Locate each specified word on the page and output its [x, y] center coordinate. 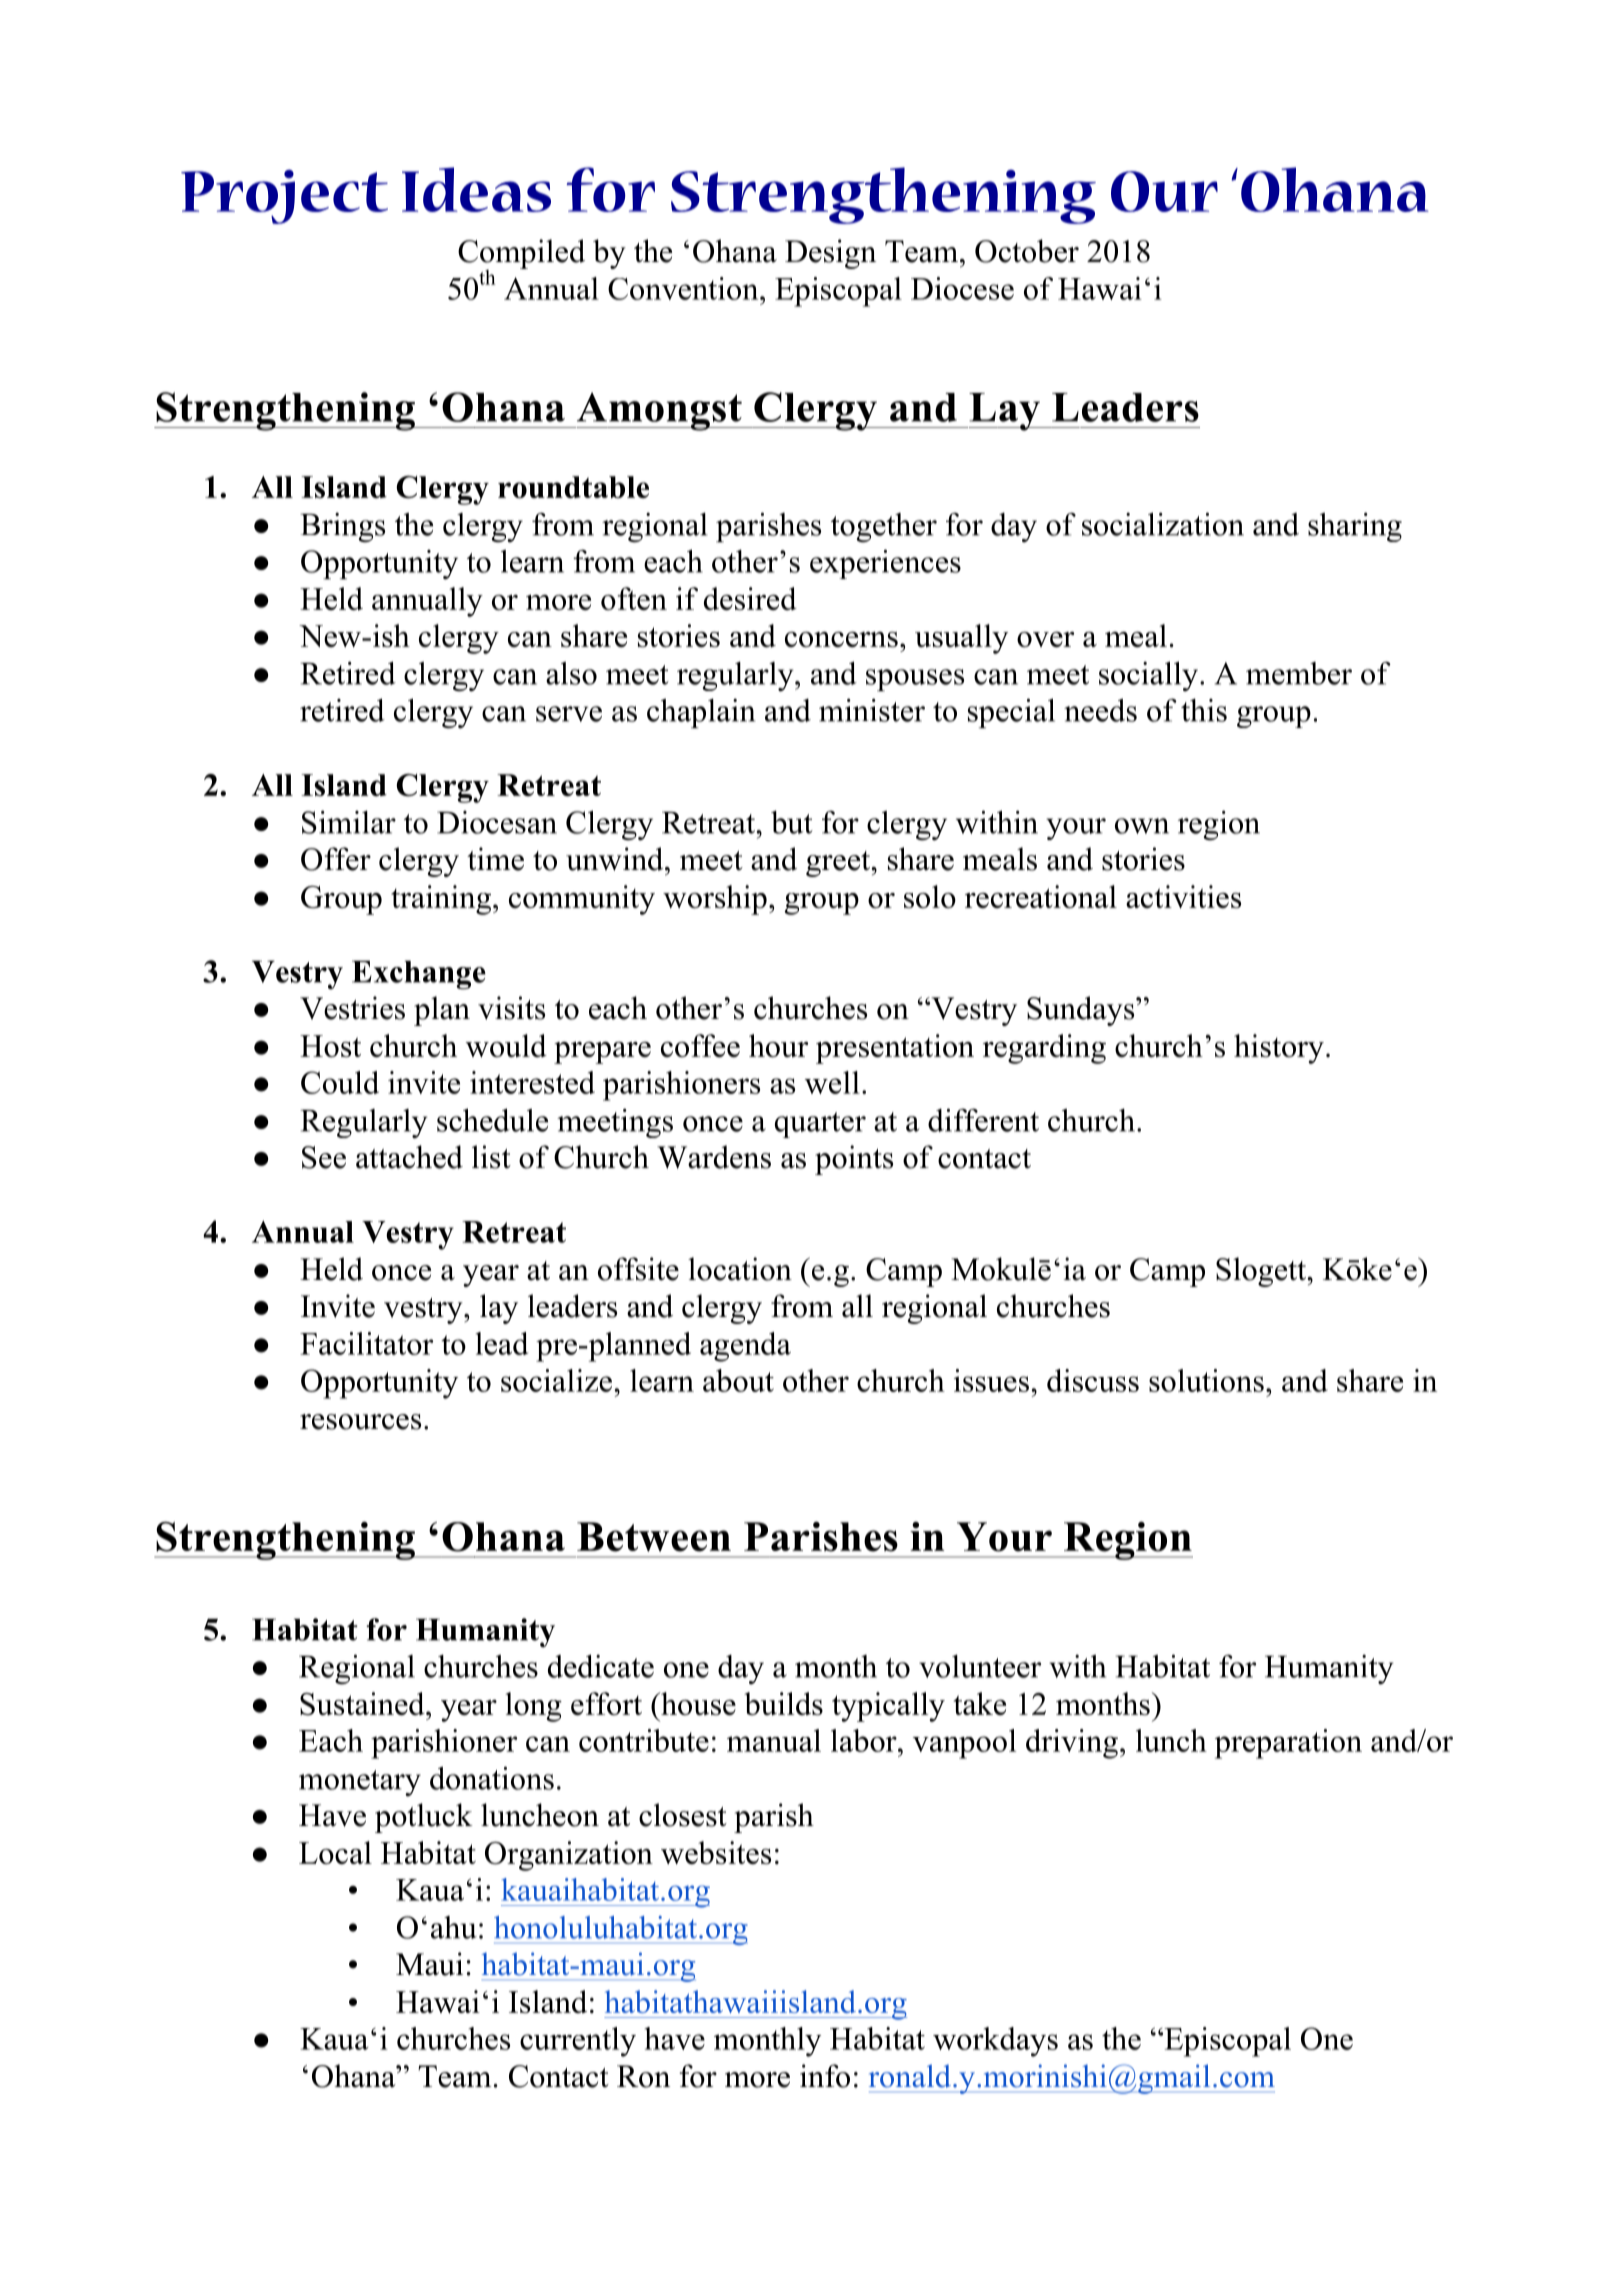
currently [578, 2042]
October [1027, 251]
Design [830, 254]
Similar [349, 822]
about [738, 1380]
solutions [1206, 1380]
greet [839, 864]
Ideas [476, 189]
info [825, 2076]
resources [360, 1422]
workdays [995, 2042]
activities [1183, 896]
